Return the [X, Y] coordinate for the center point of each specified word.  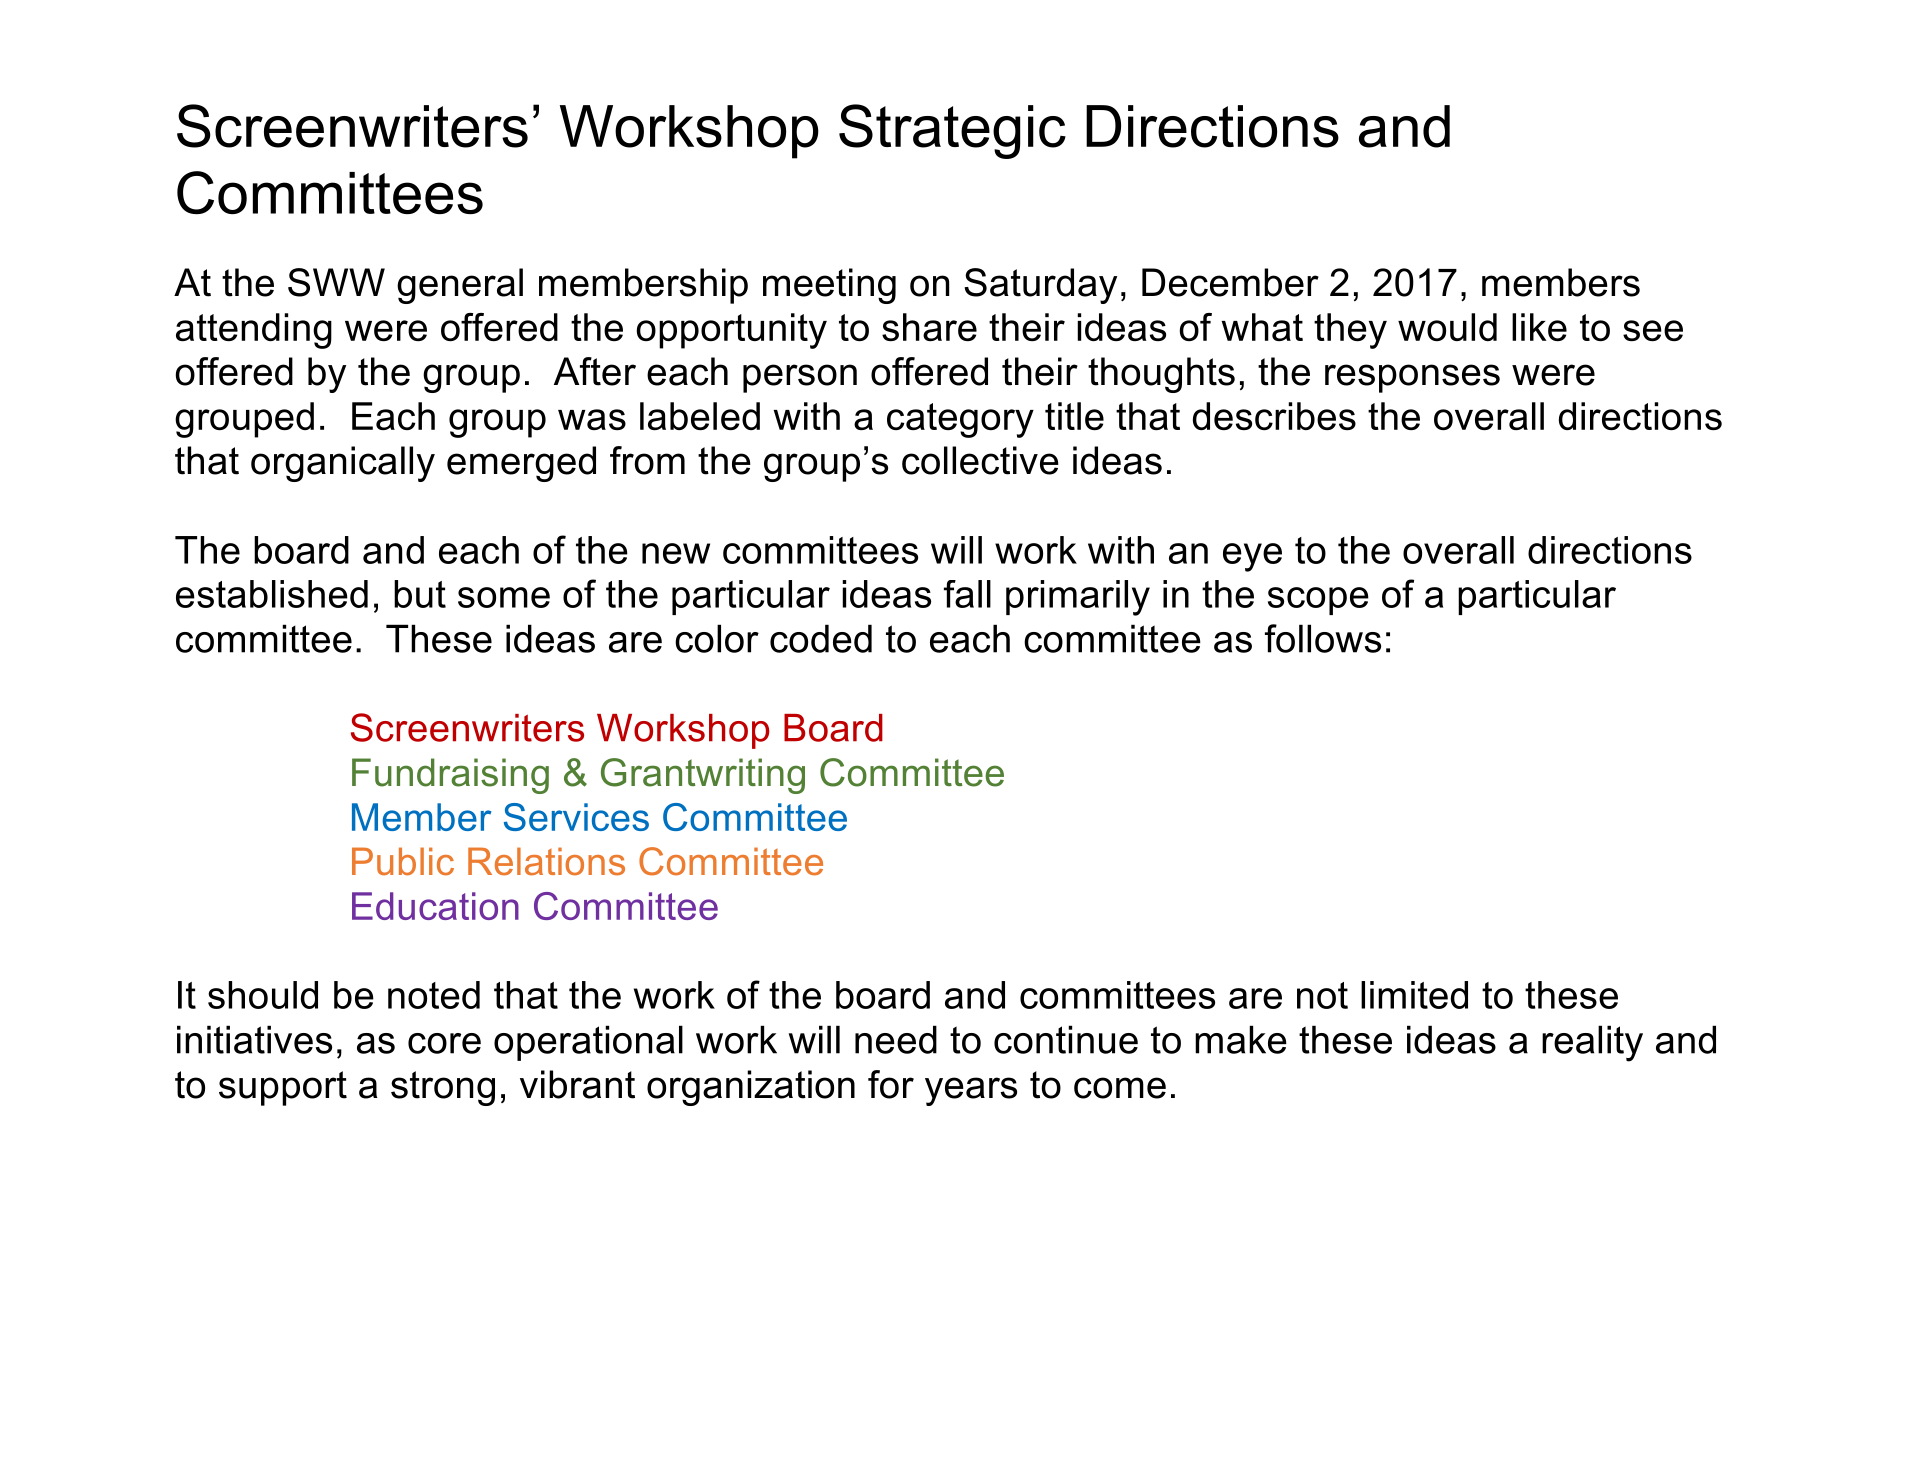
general [460, 286]
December [1230, 282]
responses [1412, 378]
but [420, 594]
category [960, 420]
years [971, 1091]
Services [576, 817]
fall [967, 594]
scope [1318, 601]
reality [1592, 1043]
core [444, 1043]
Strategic [952, 131]
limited [1414, 995]
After [595, 371]
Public [403, 861]
